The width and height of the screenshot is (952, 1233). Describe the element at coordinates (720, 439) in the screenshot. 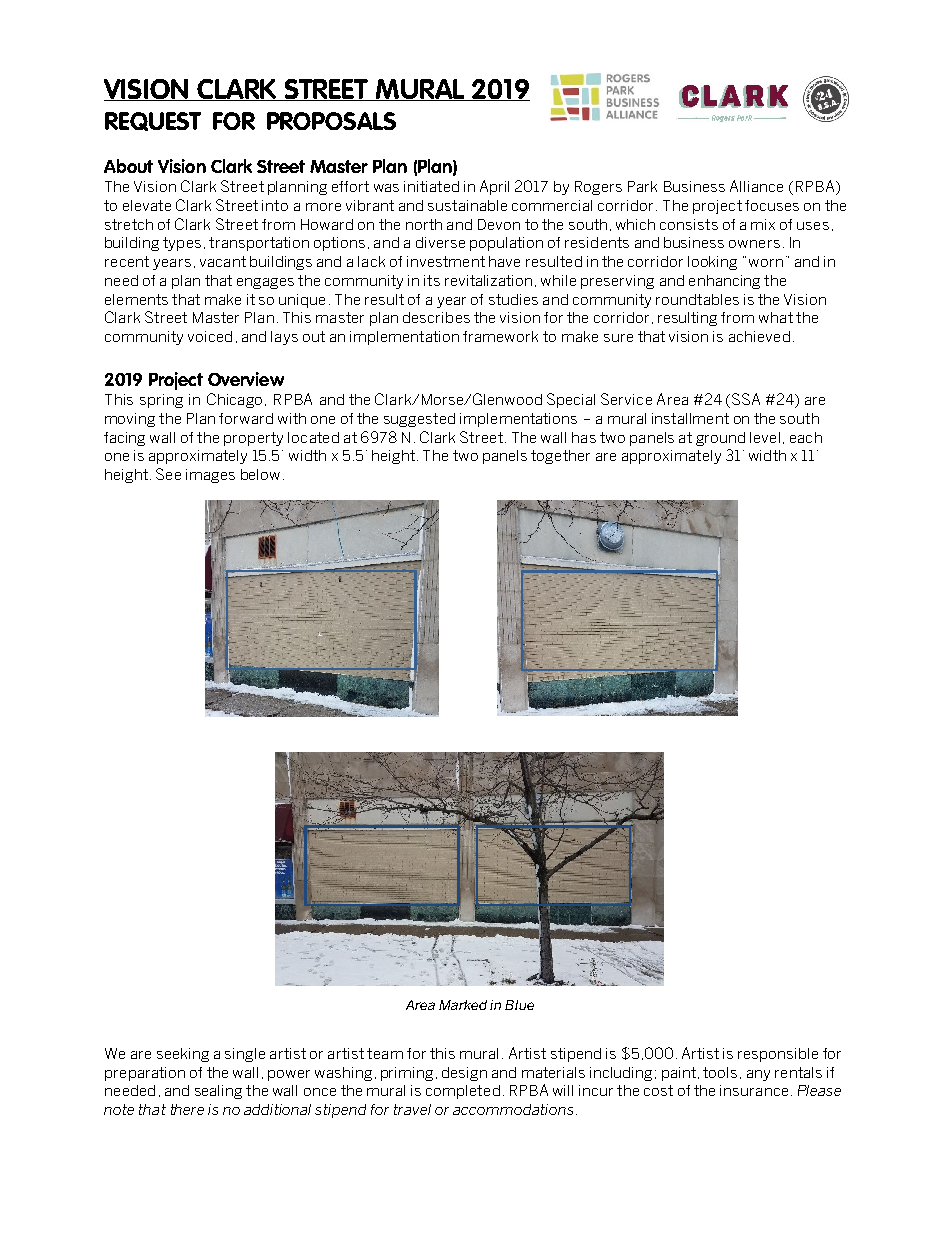

I see `ground` at that location.
